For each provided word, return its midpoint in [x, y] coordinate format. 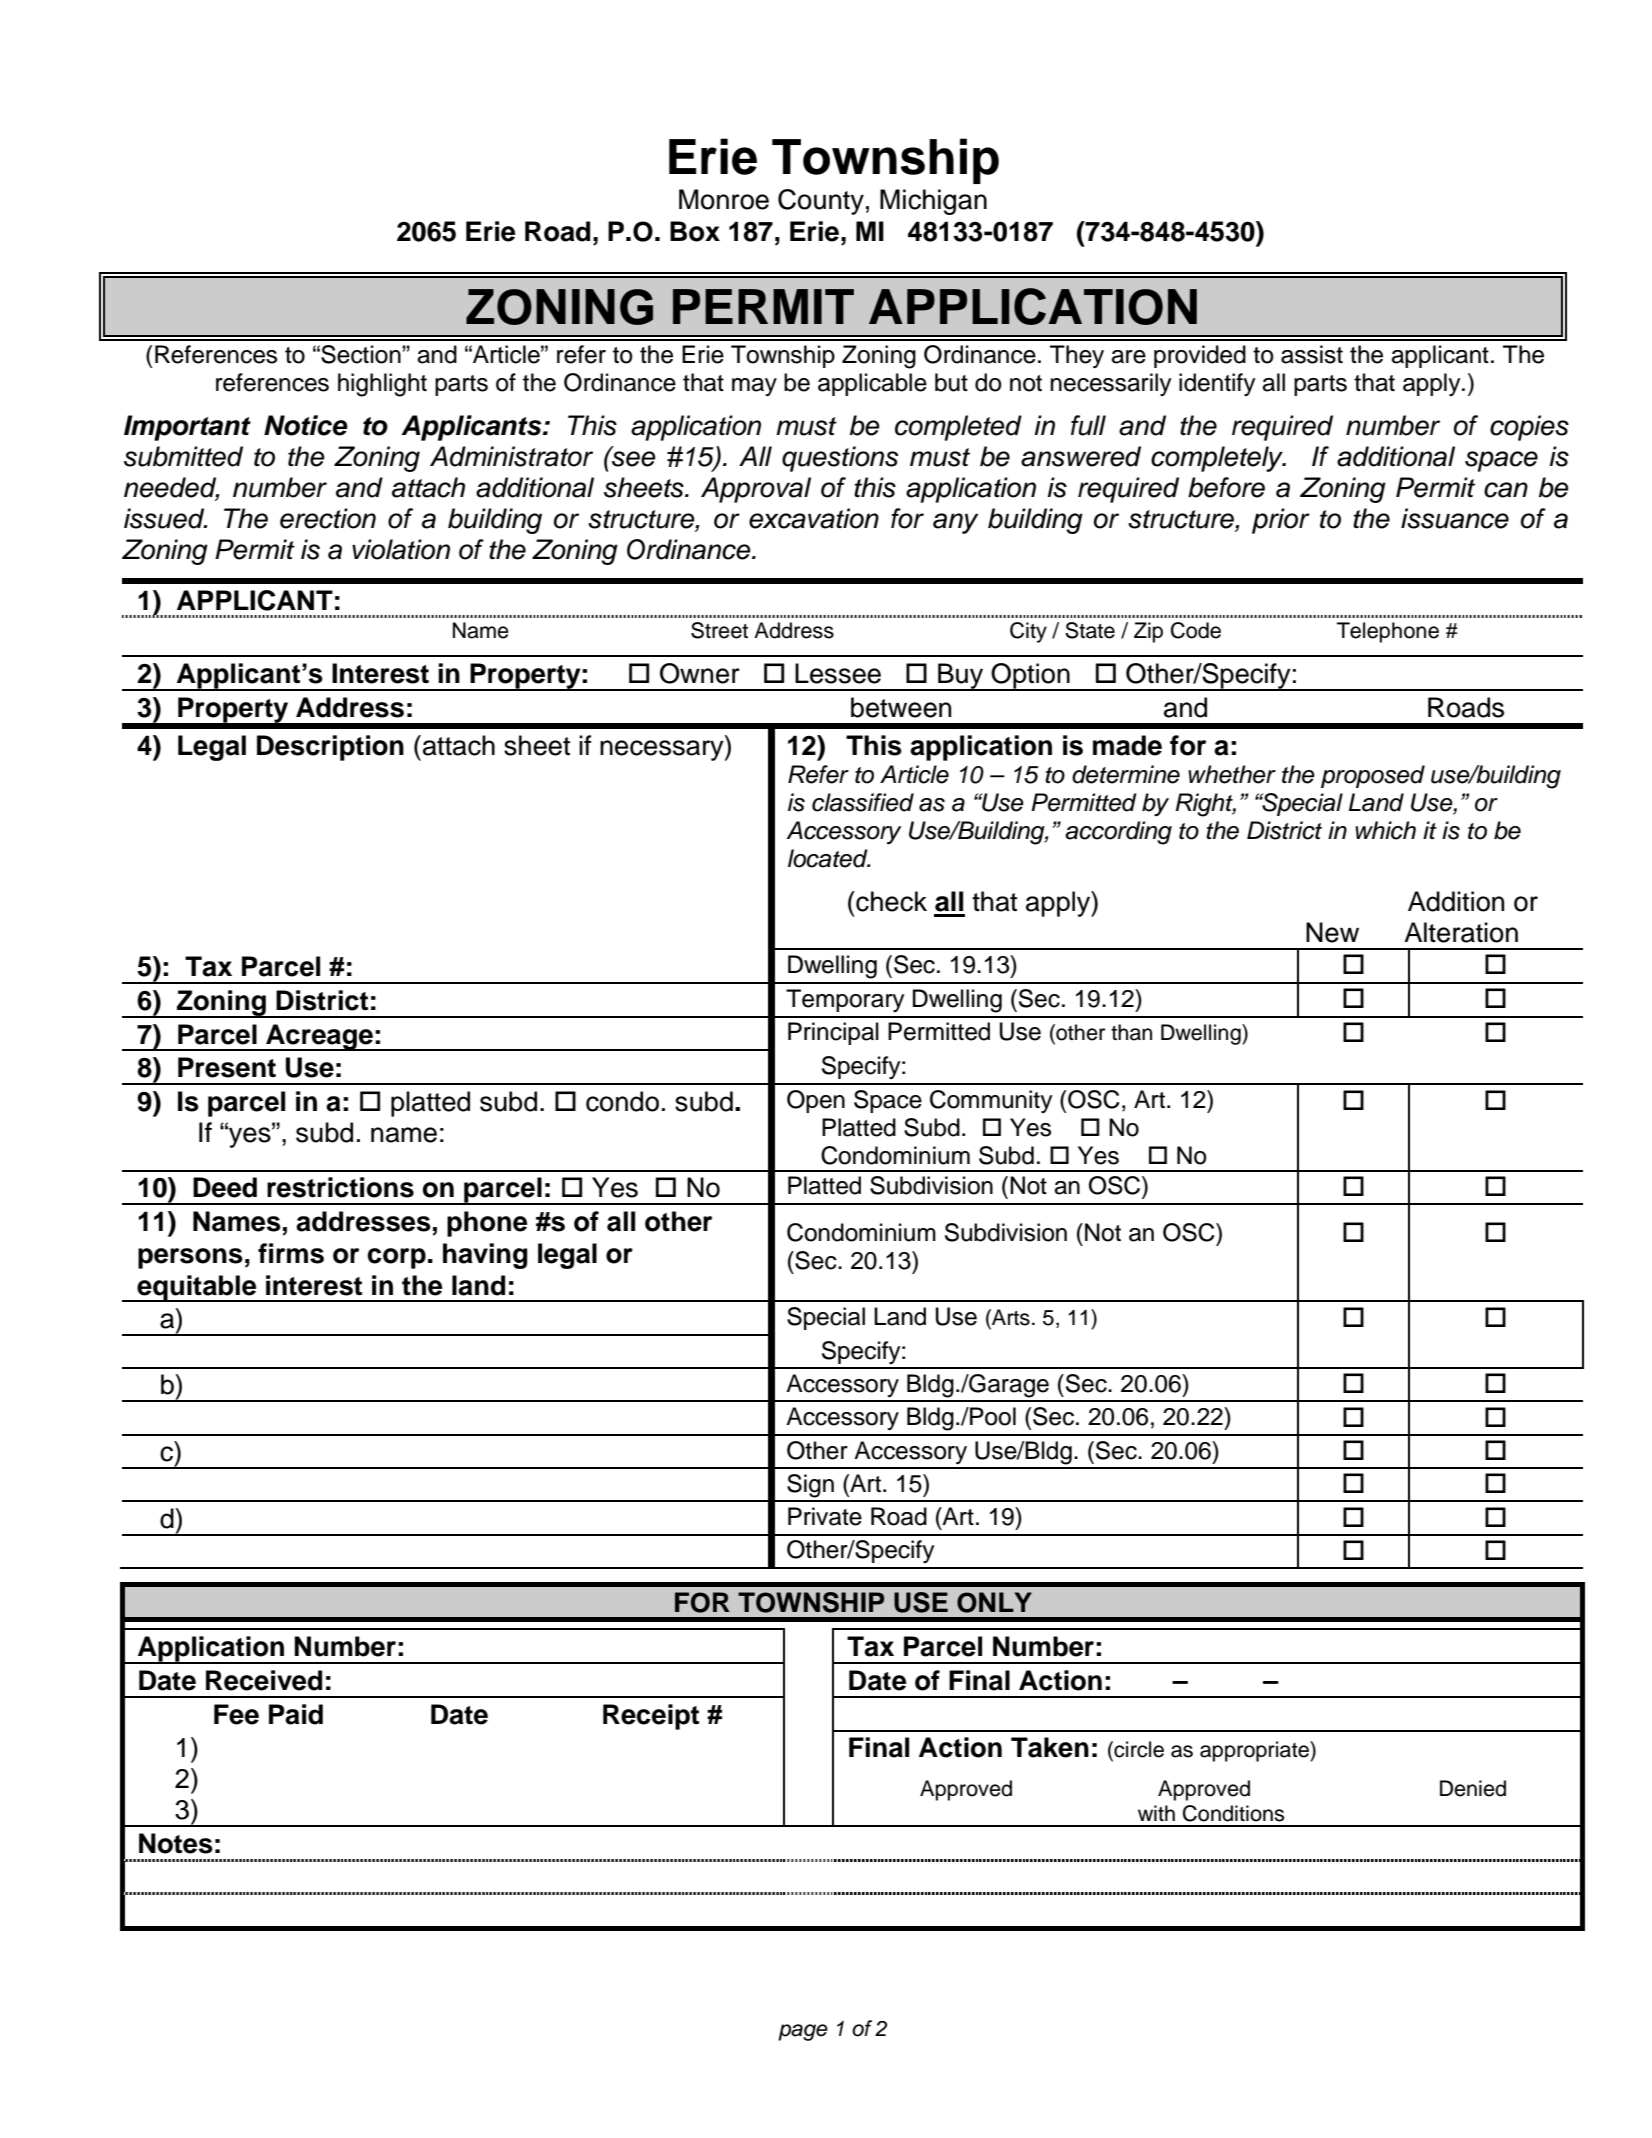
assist [1312, 354]
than [1131, 1032]
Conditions [1233, 1813]
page [803, 2032]
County [821, 202]
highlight [382, 385]
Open [816, 1101]
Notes [176, 1843]
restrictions [340, 1187]
